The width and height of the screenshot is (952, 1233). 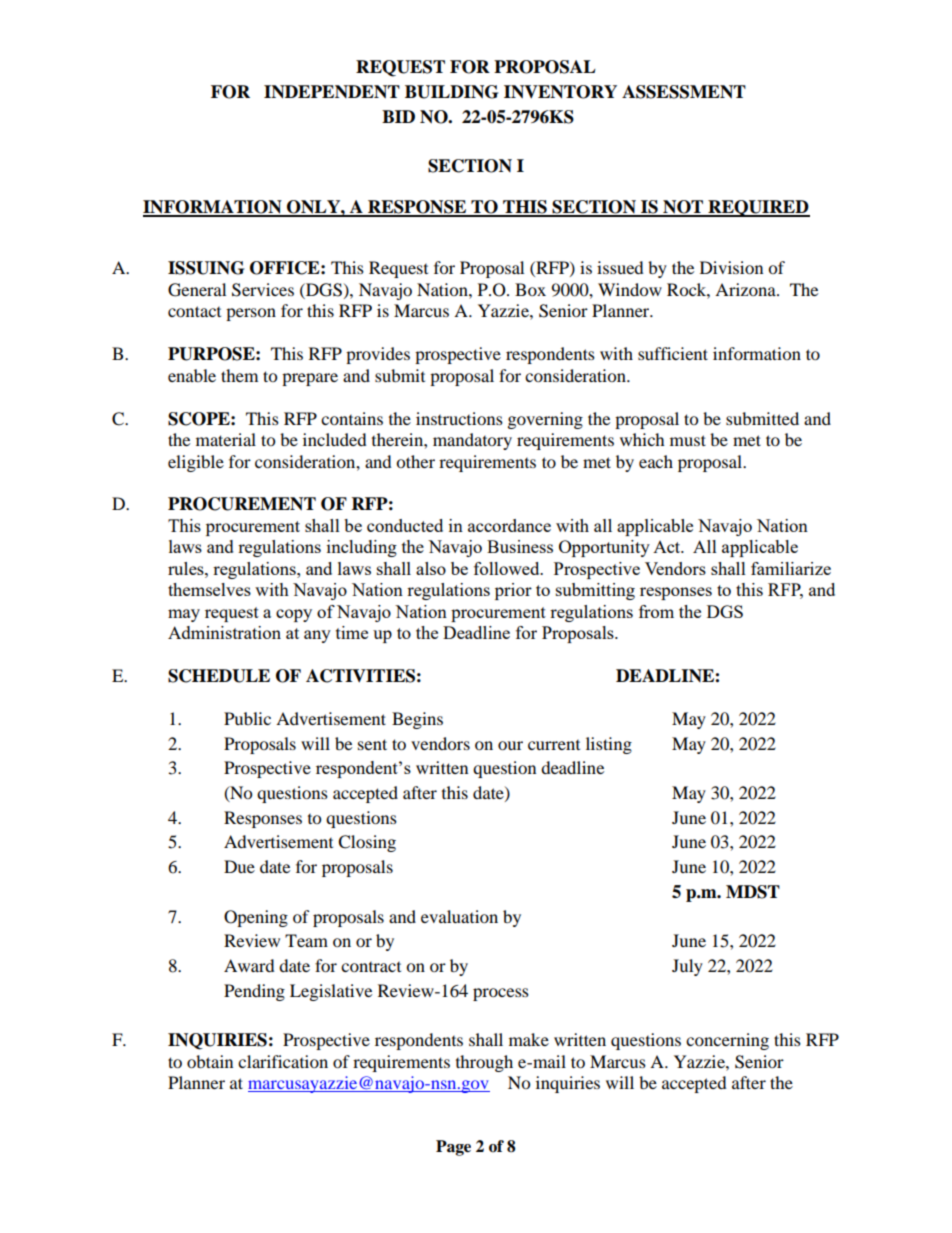 I want to click on Page, so click(x=453, y=1148).
